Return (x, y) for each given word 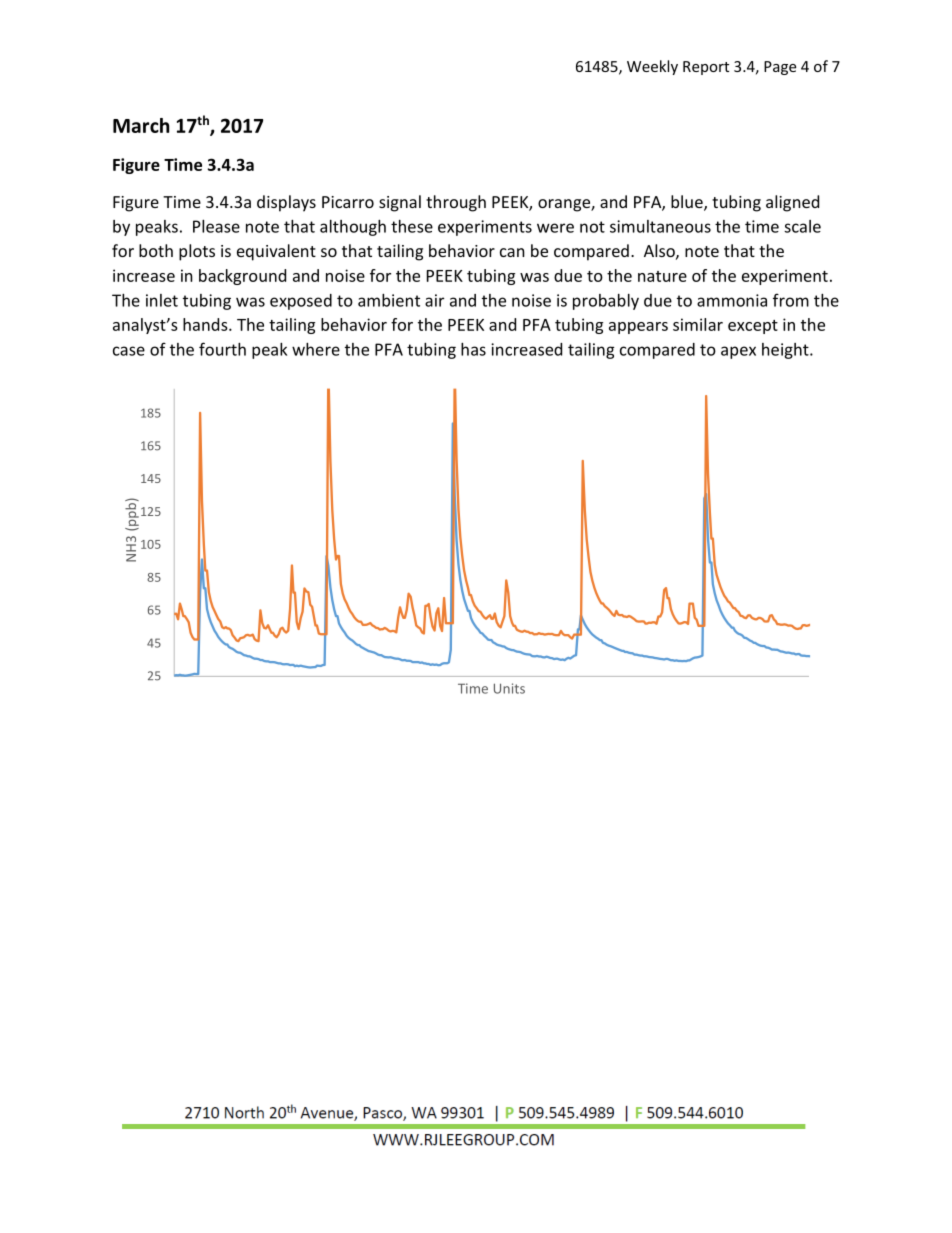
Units (509, 688)
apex (738, 352)
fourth (222, 349)
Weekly (652, 67)
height (786, 351)
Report (706, 68)
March (141, 125)
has (473, 349)
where (316, 349)
